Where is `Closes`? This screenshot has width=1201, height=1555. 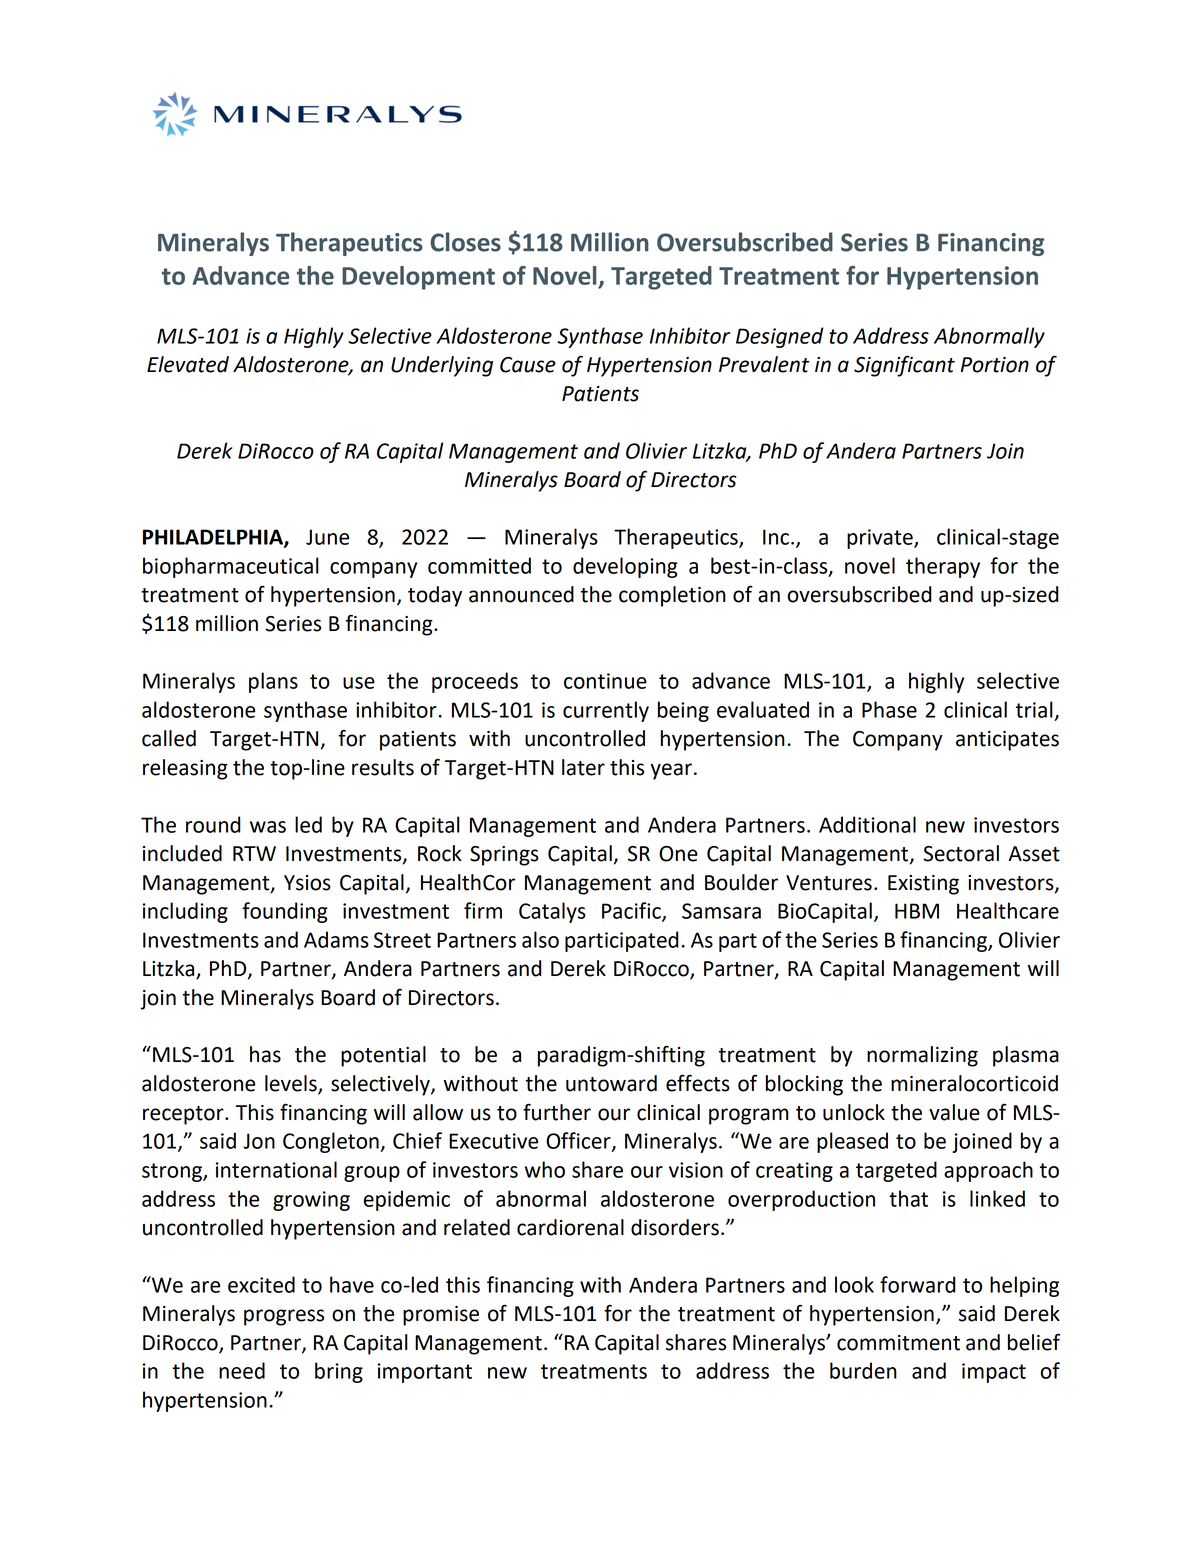 Closes is located at coordinates (465, 242).
